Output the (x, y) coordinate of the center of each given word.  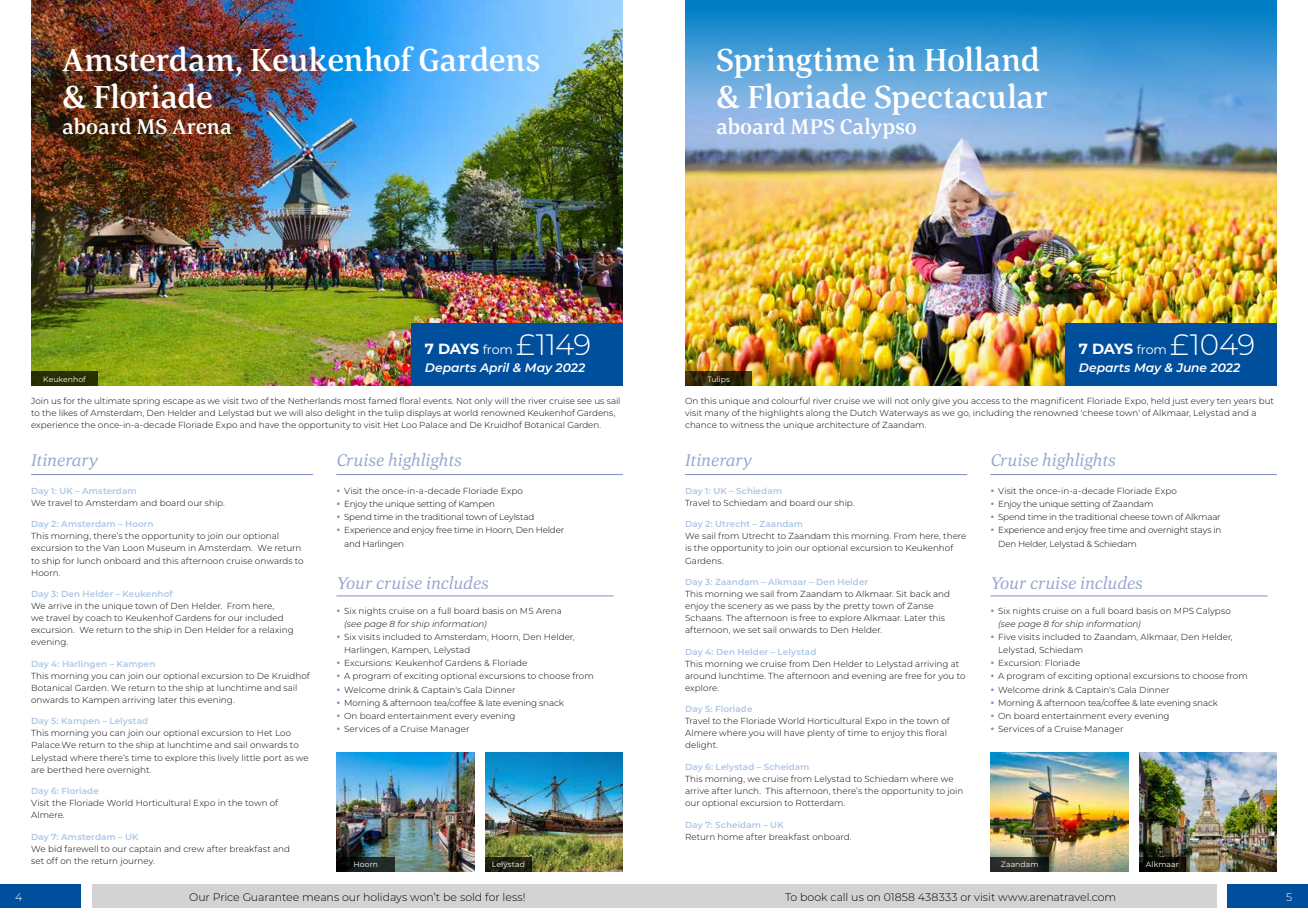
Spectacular (961, 99)
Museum (166, 548)
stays (1201, 531)
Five (1007, 637)
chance (701, 425)
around (700, 675)
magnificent (1057, 401)
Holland (982, 59)
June (1191, 367)
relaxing (276, 630)
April (494, 368)
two (249, 401)
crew (193, 849)
